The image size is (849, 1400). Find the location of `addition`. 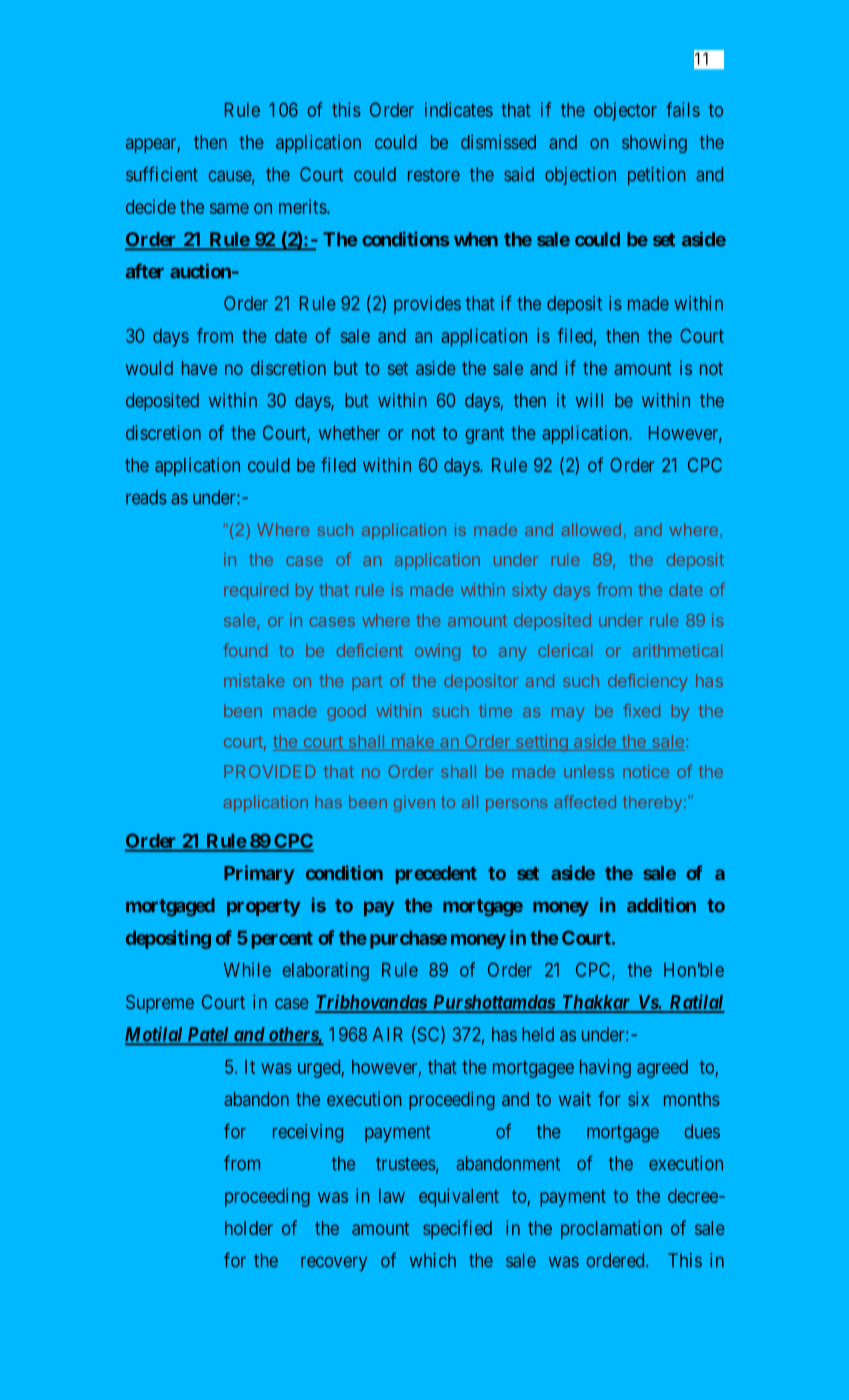

addition is located at coordinates (661, 905).
